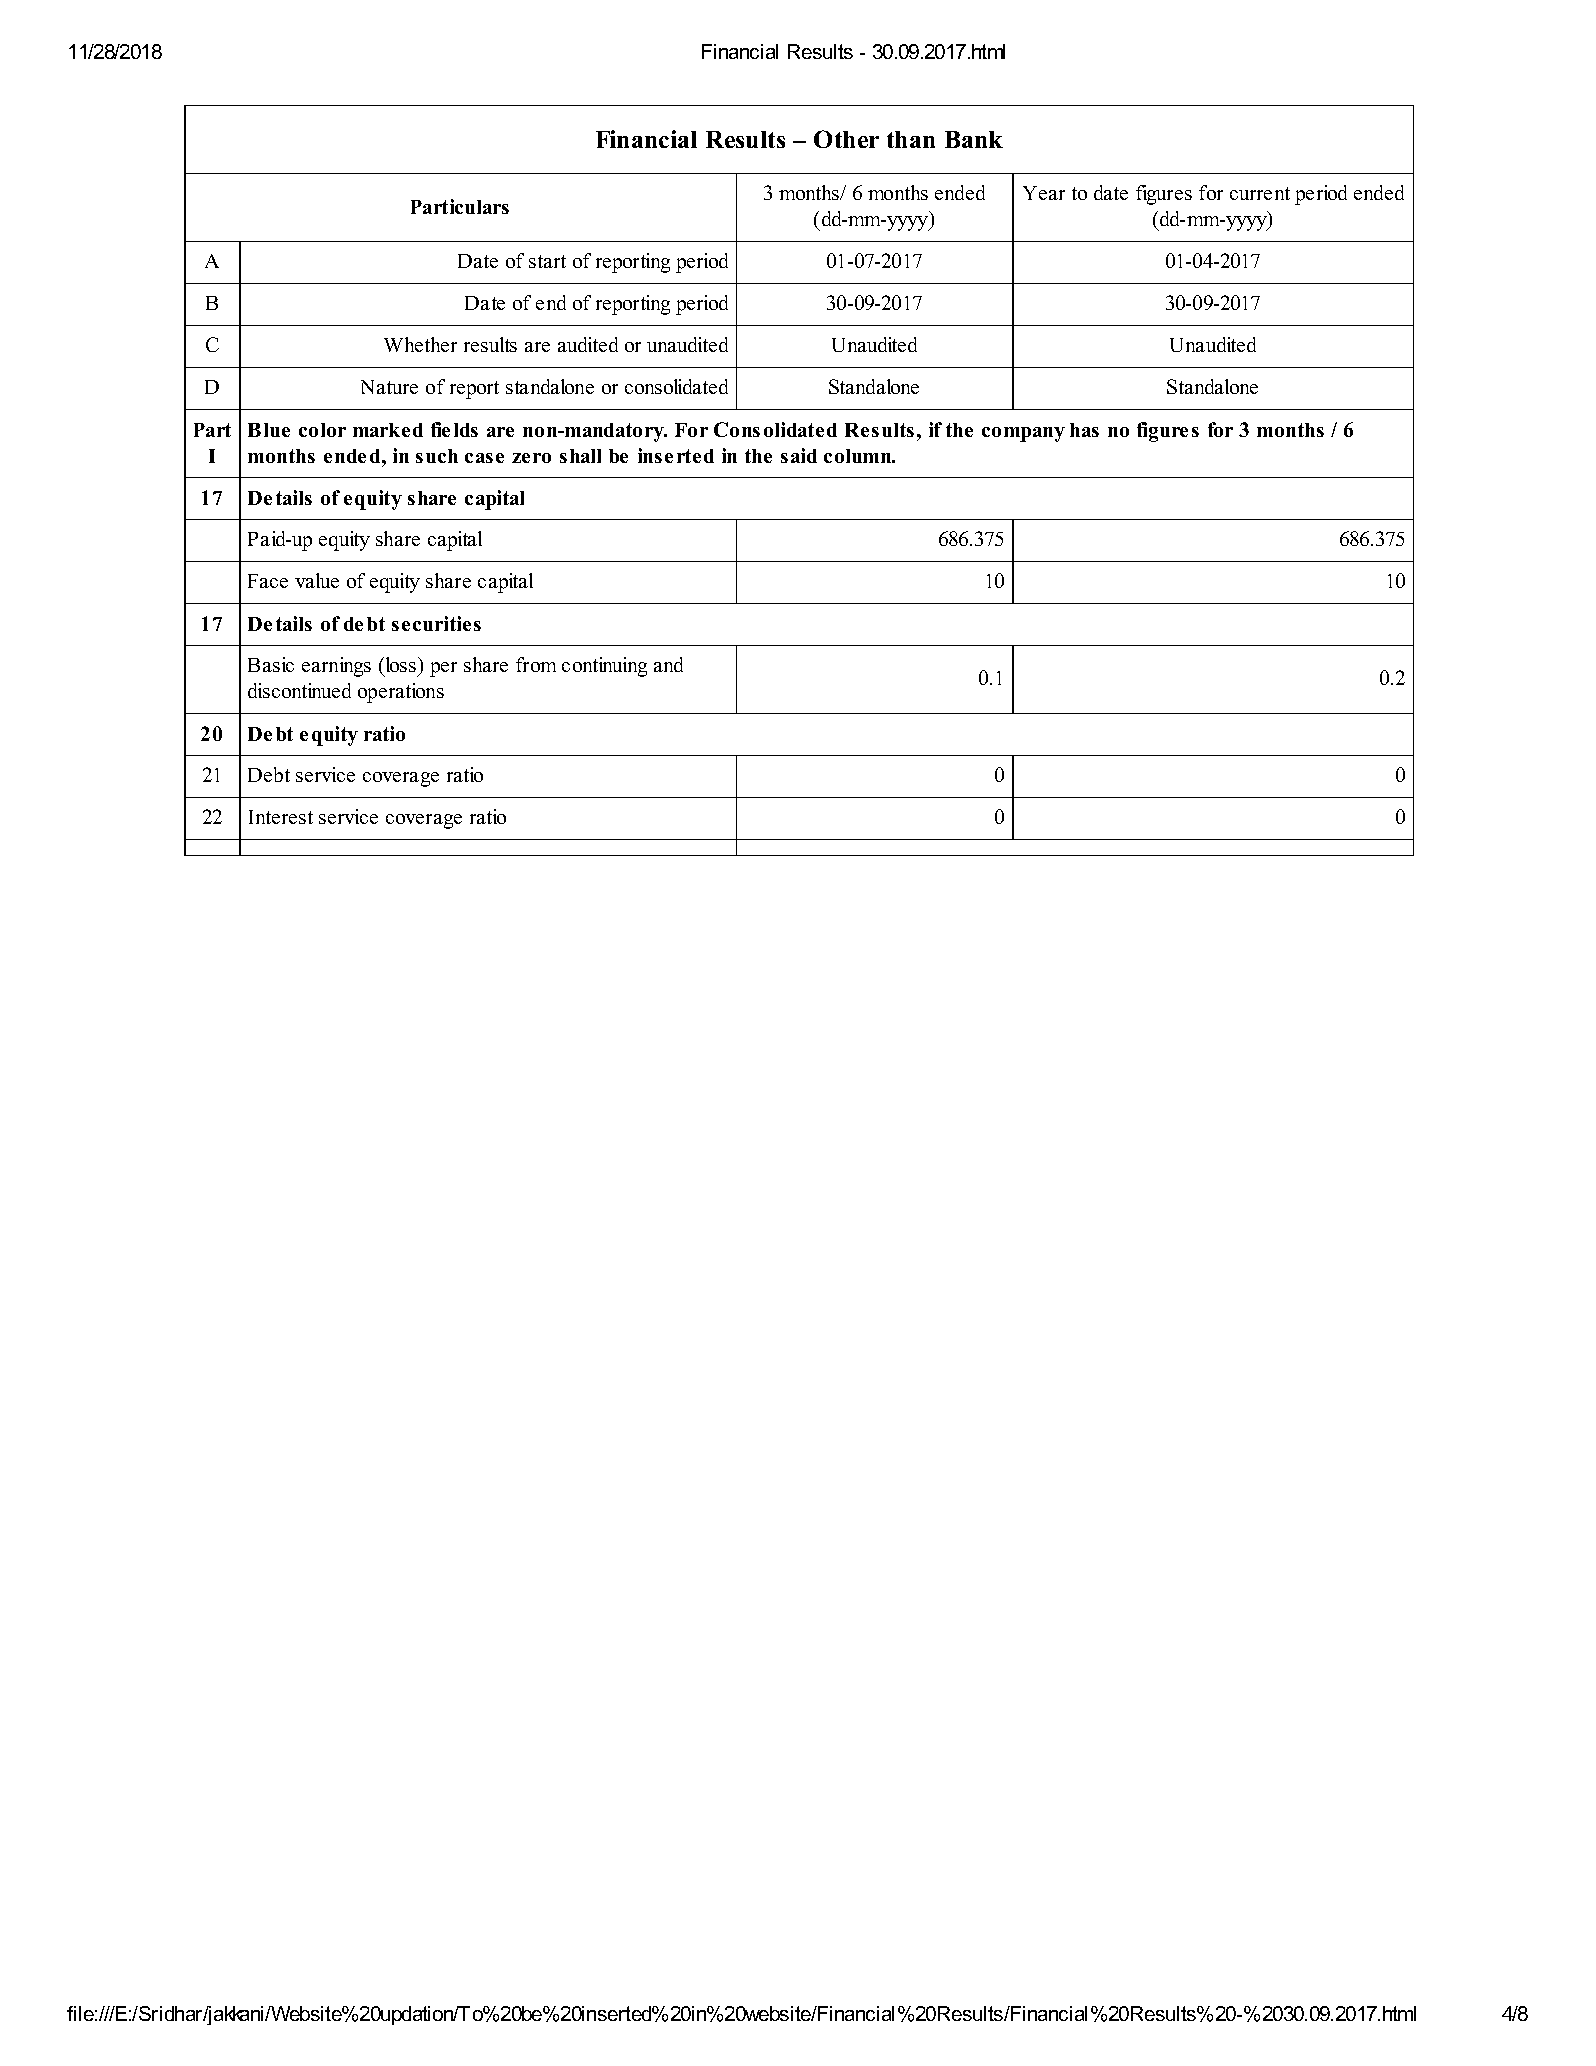  I want to click on shall, so click(580, 456).
